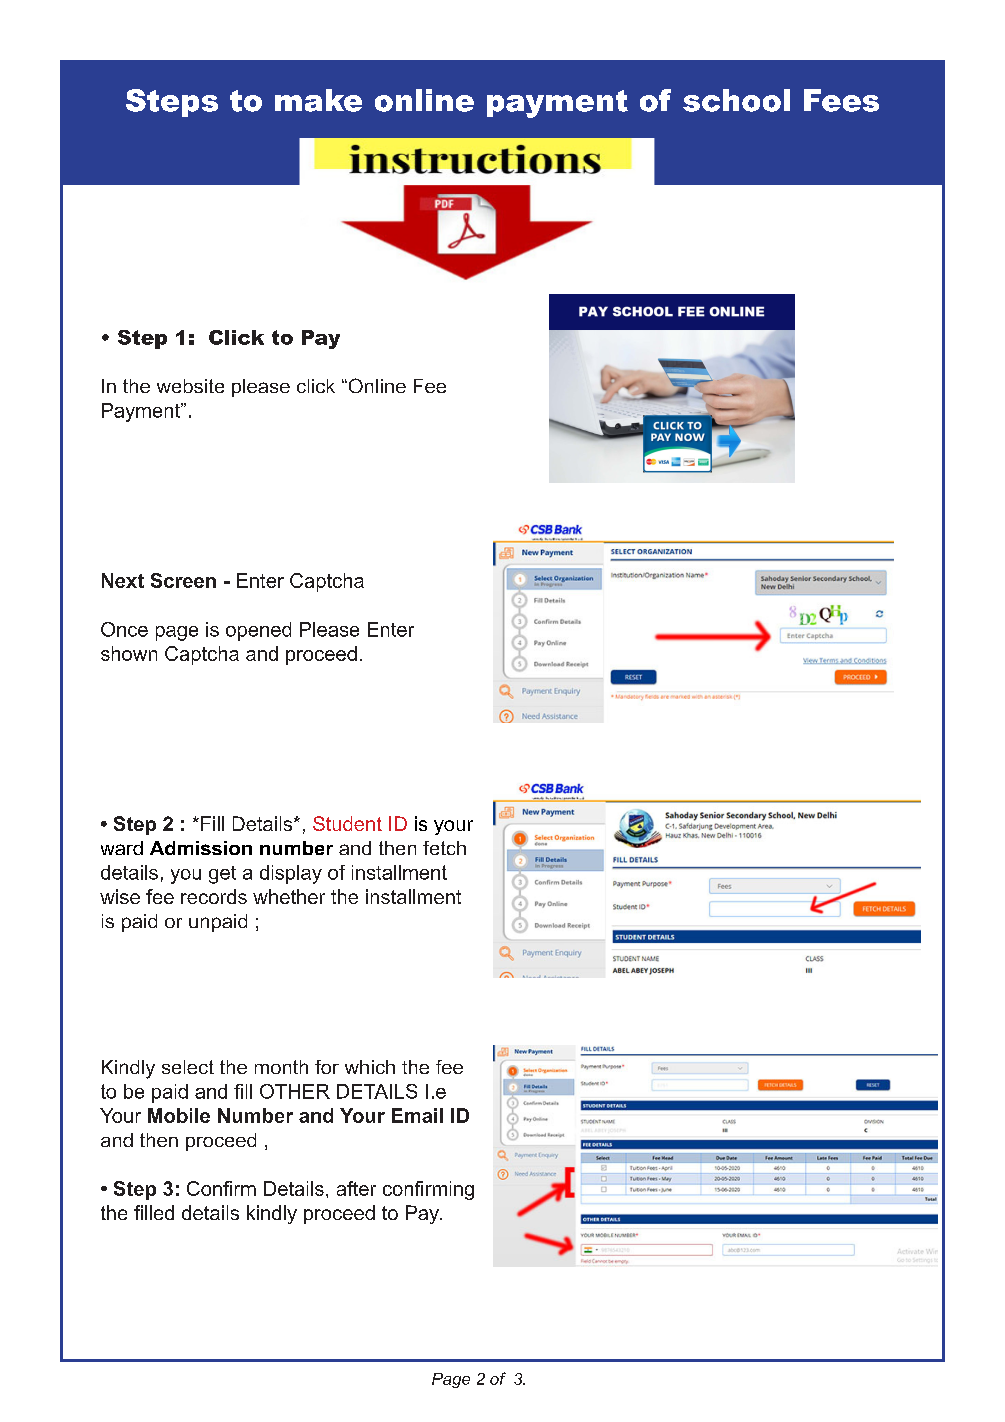 The width and height of the page is (1005, 1422). Describe the element at coordinates (183, 580) in the page. I see `Screen` at that location.
